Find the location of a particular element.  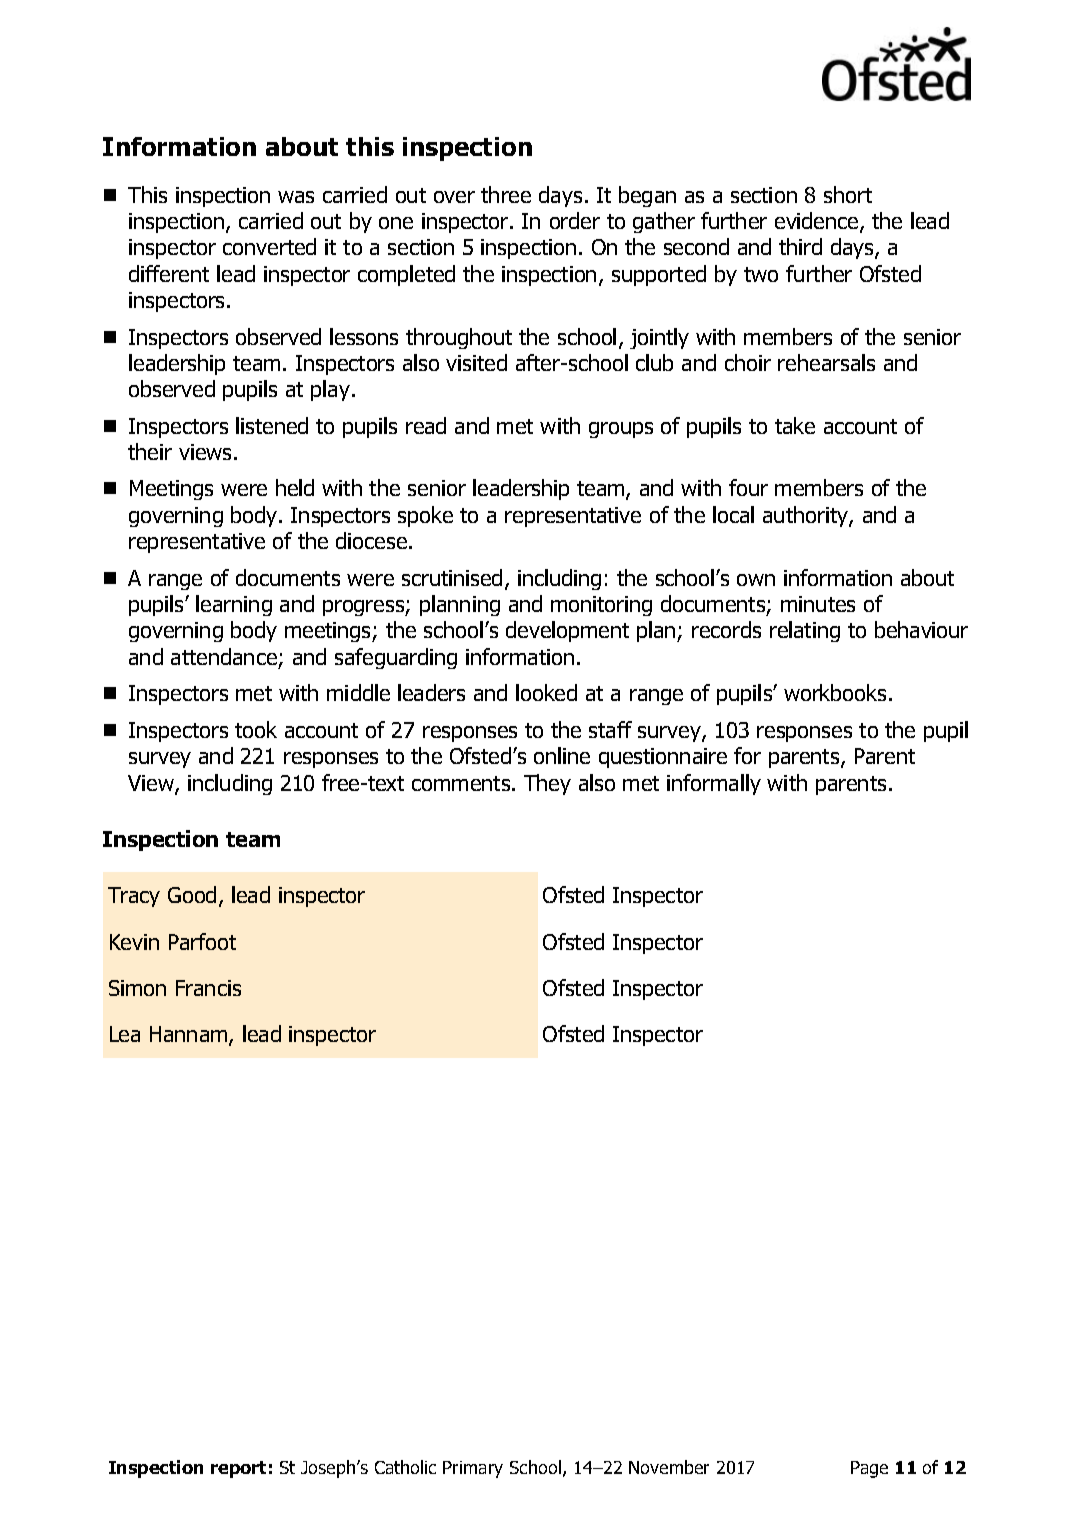

Page is located at coordinates (869, 1469).
